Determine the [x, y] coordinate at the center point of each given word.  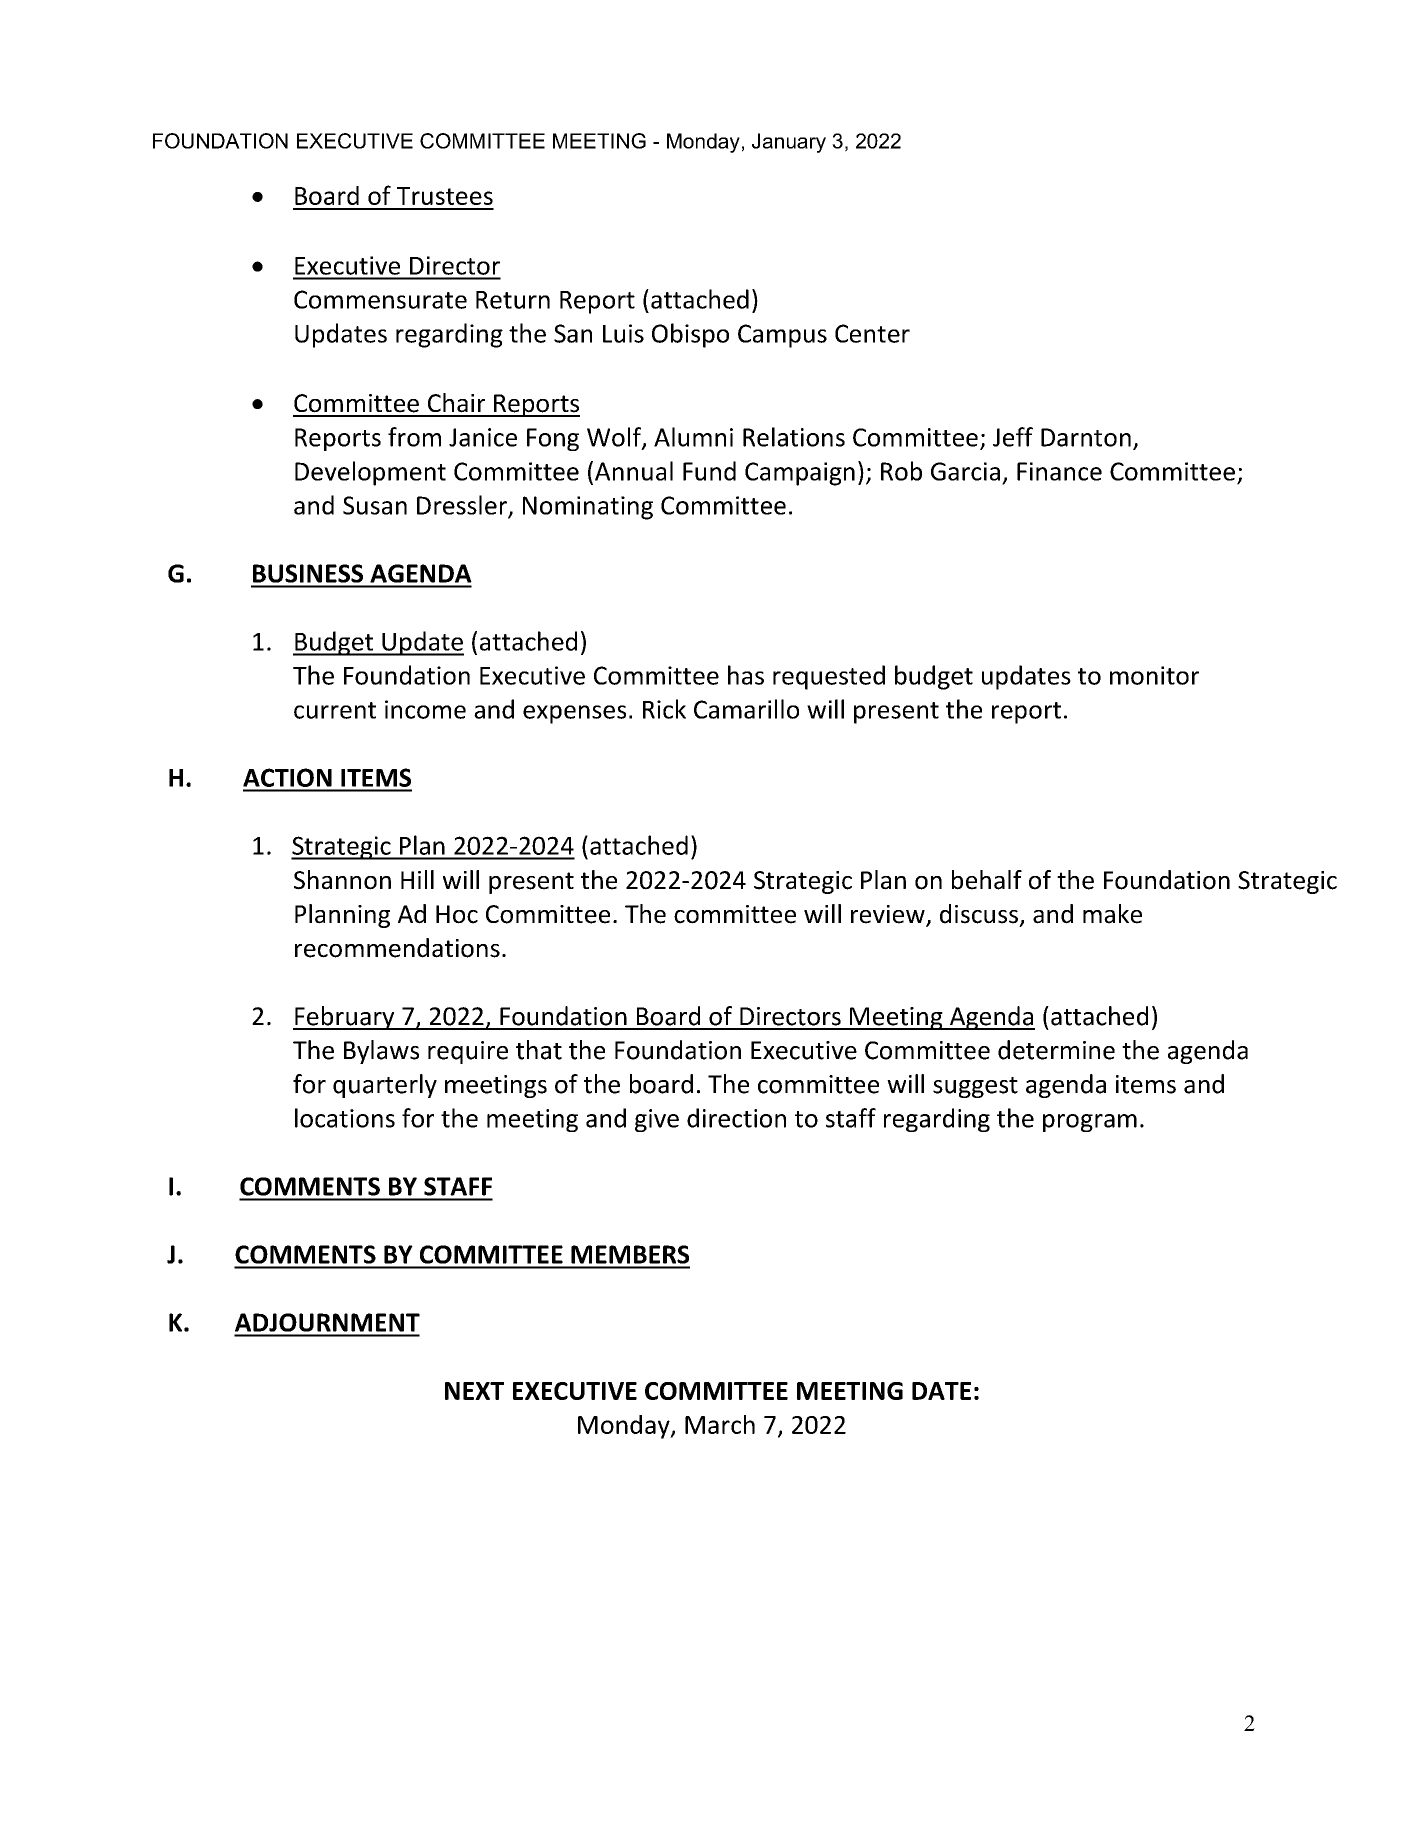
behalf [987, 880]
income [425, 709]
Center [872, 333]
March [720, 1424]
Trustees [445, 196]
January [789, 143]
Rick [664, 709]
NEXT [474, 1391]
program [1090, 1123]
